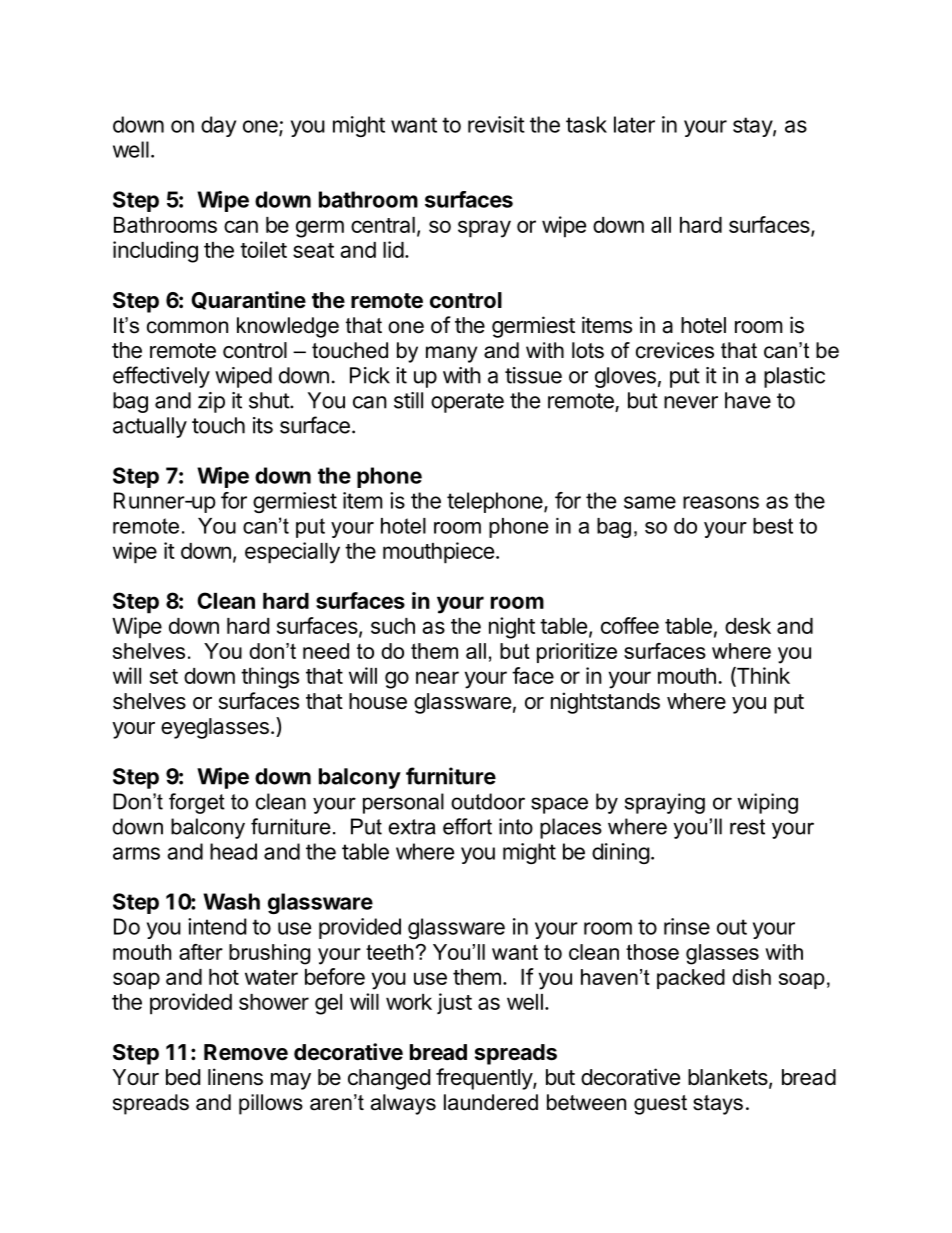 Image resolution: width=952 pixels, height=1233 pixels. Describe the element at coordinates (218, 126) in the document. I see `day` at that location.
